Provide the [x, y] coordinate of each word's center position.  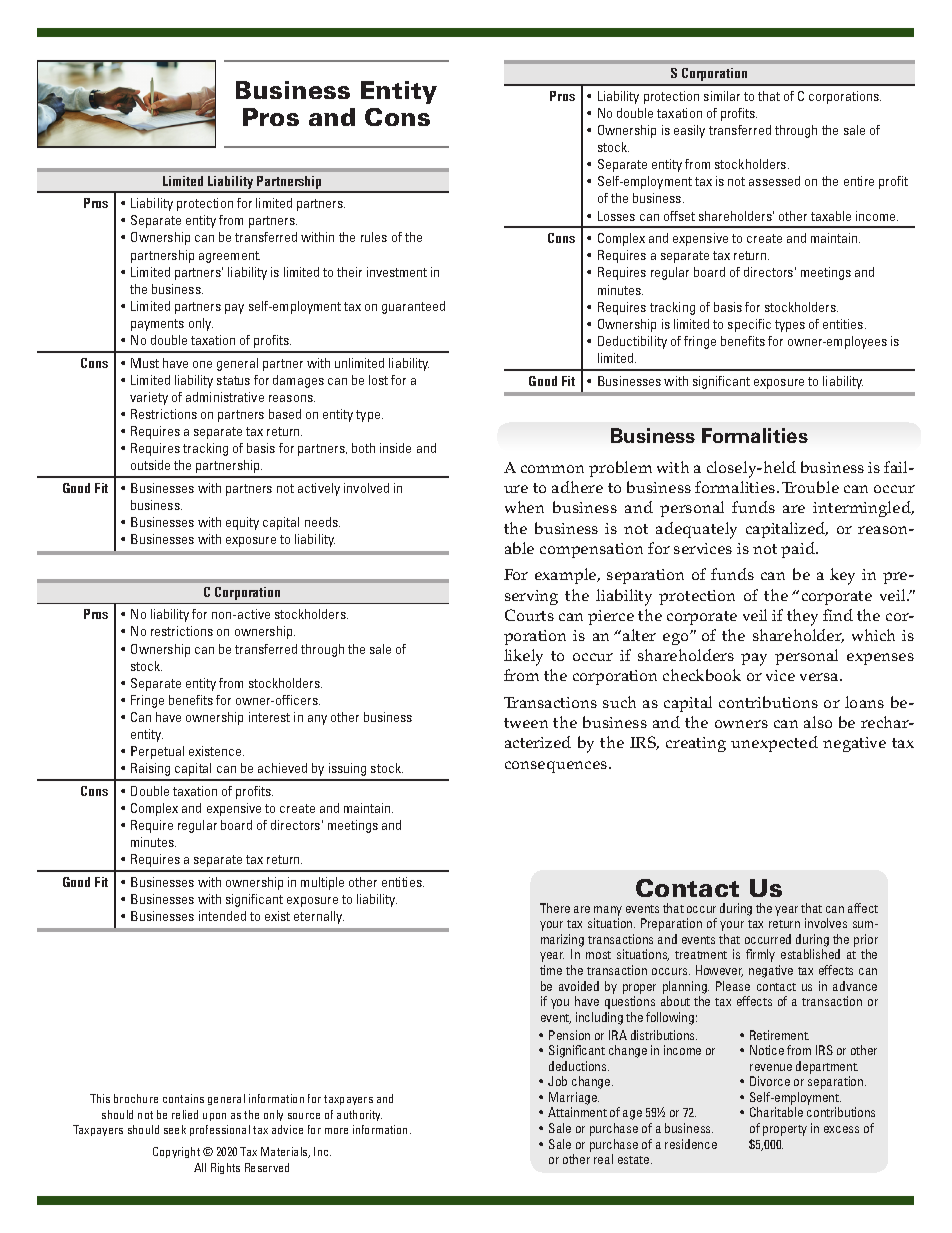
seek [175, 1129]
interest [269, 717]
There [555, 908]
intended [222, 916]
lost [378, 380]
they [802, 617]
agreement [229, 257]
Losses [616, 216]
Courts [529, 615]
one [202, 364]
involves [826, 923]
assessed [774, 181]
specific [749, 325]
